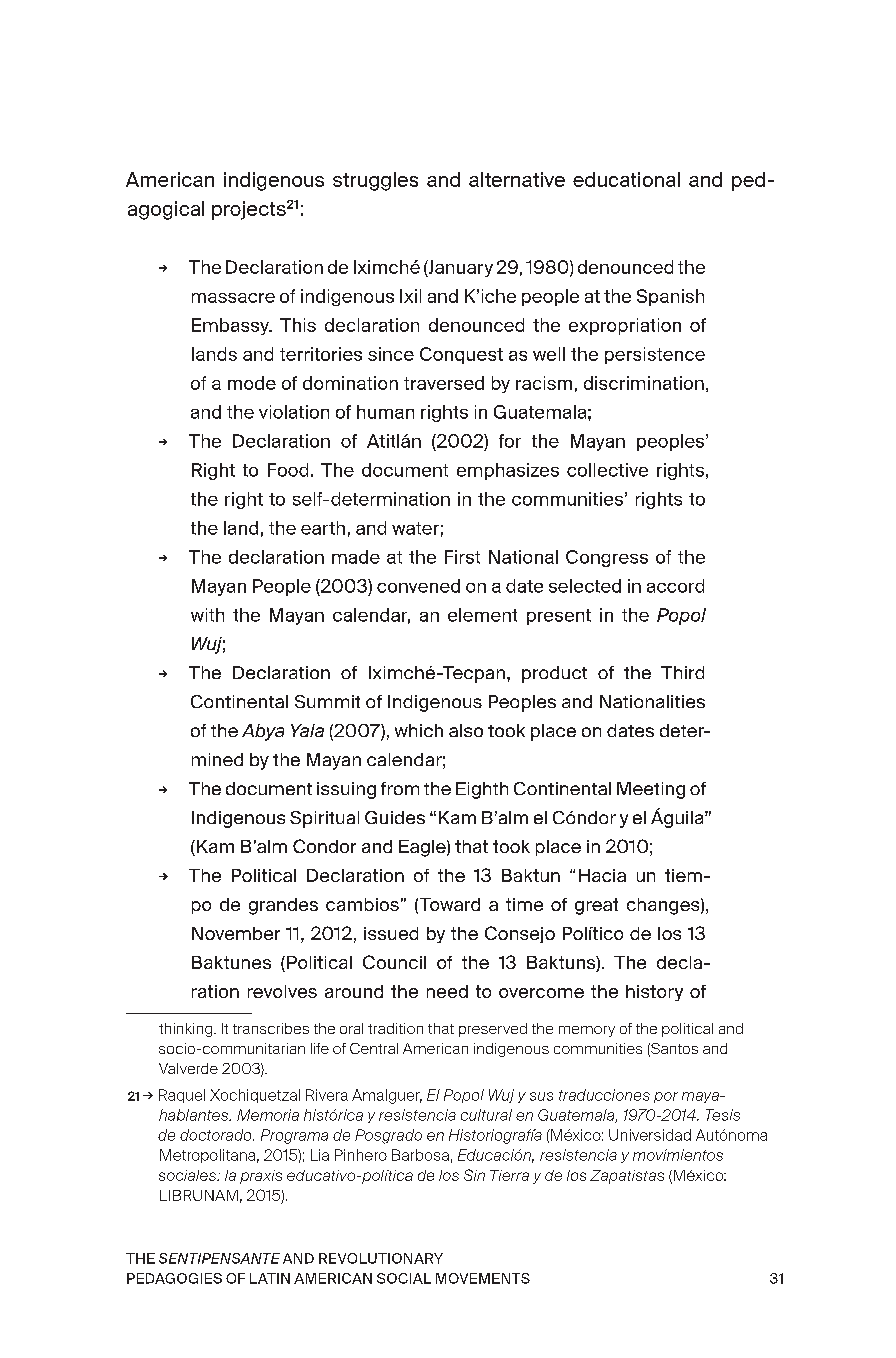 This screenshot has width=896, height=1358. I want to click on Universidad, so click(650, 1135).
